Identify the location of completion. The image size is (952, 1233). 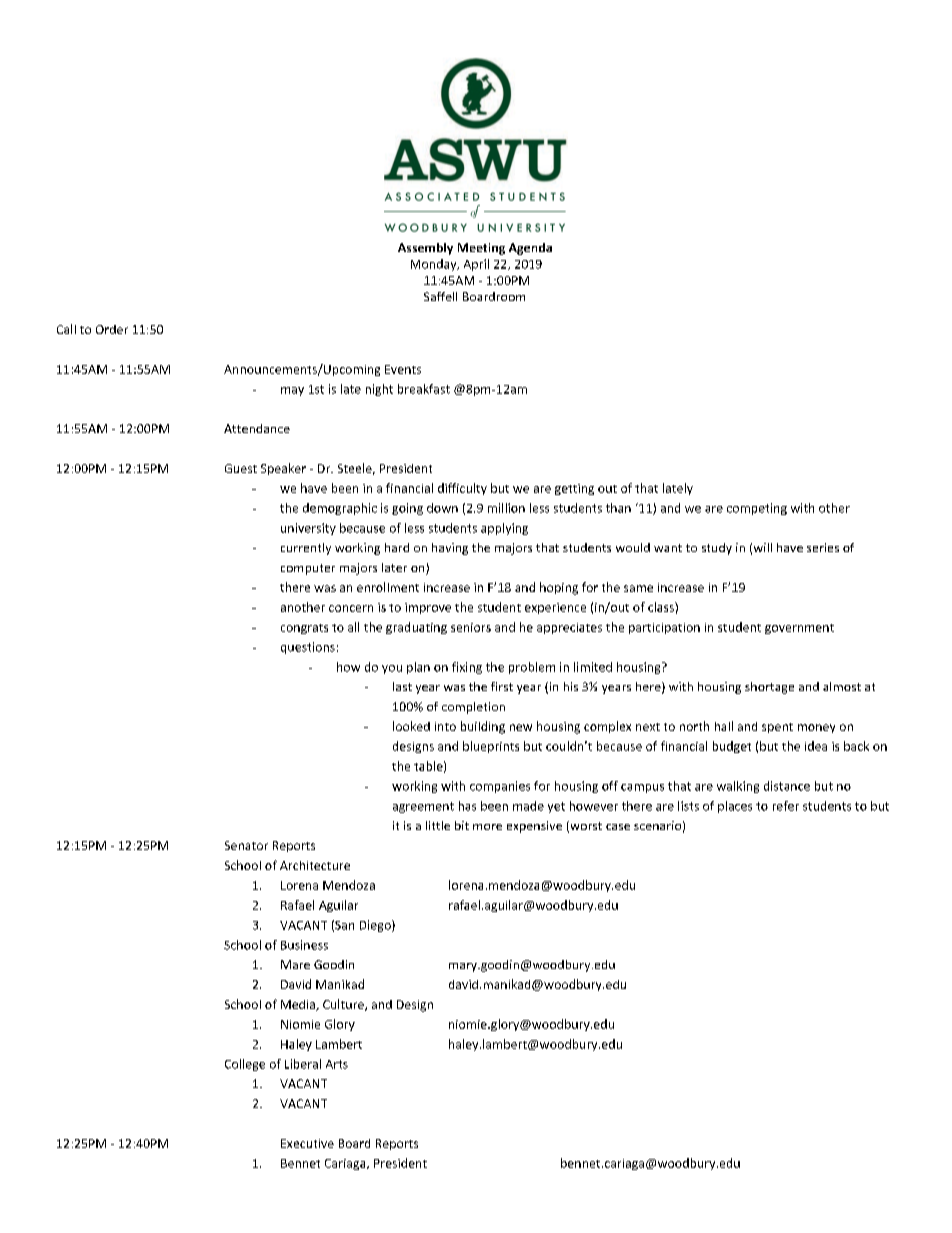
(473, 708).
